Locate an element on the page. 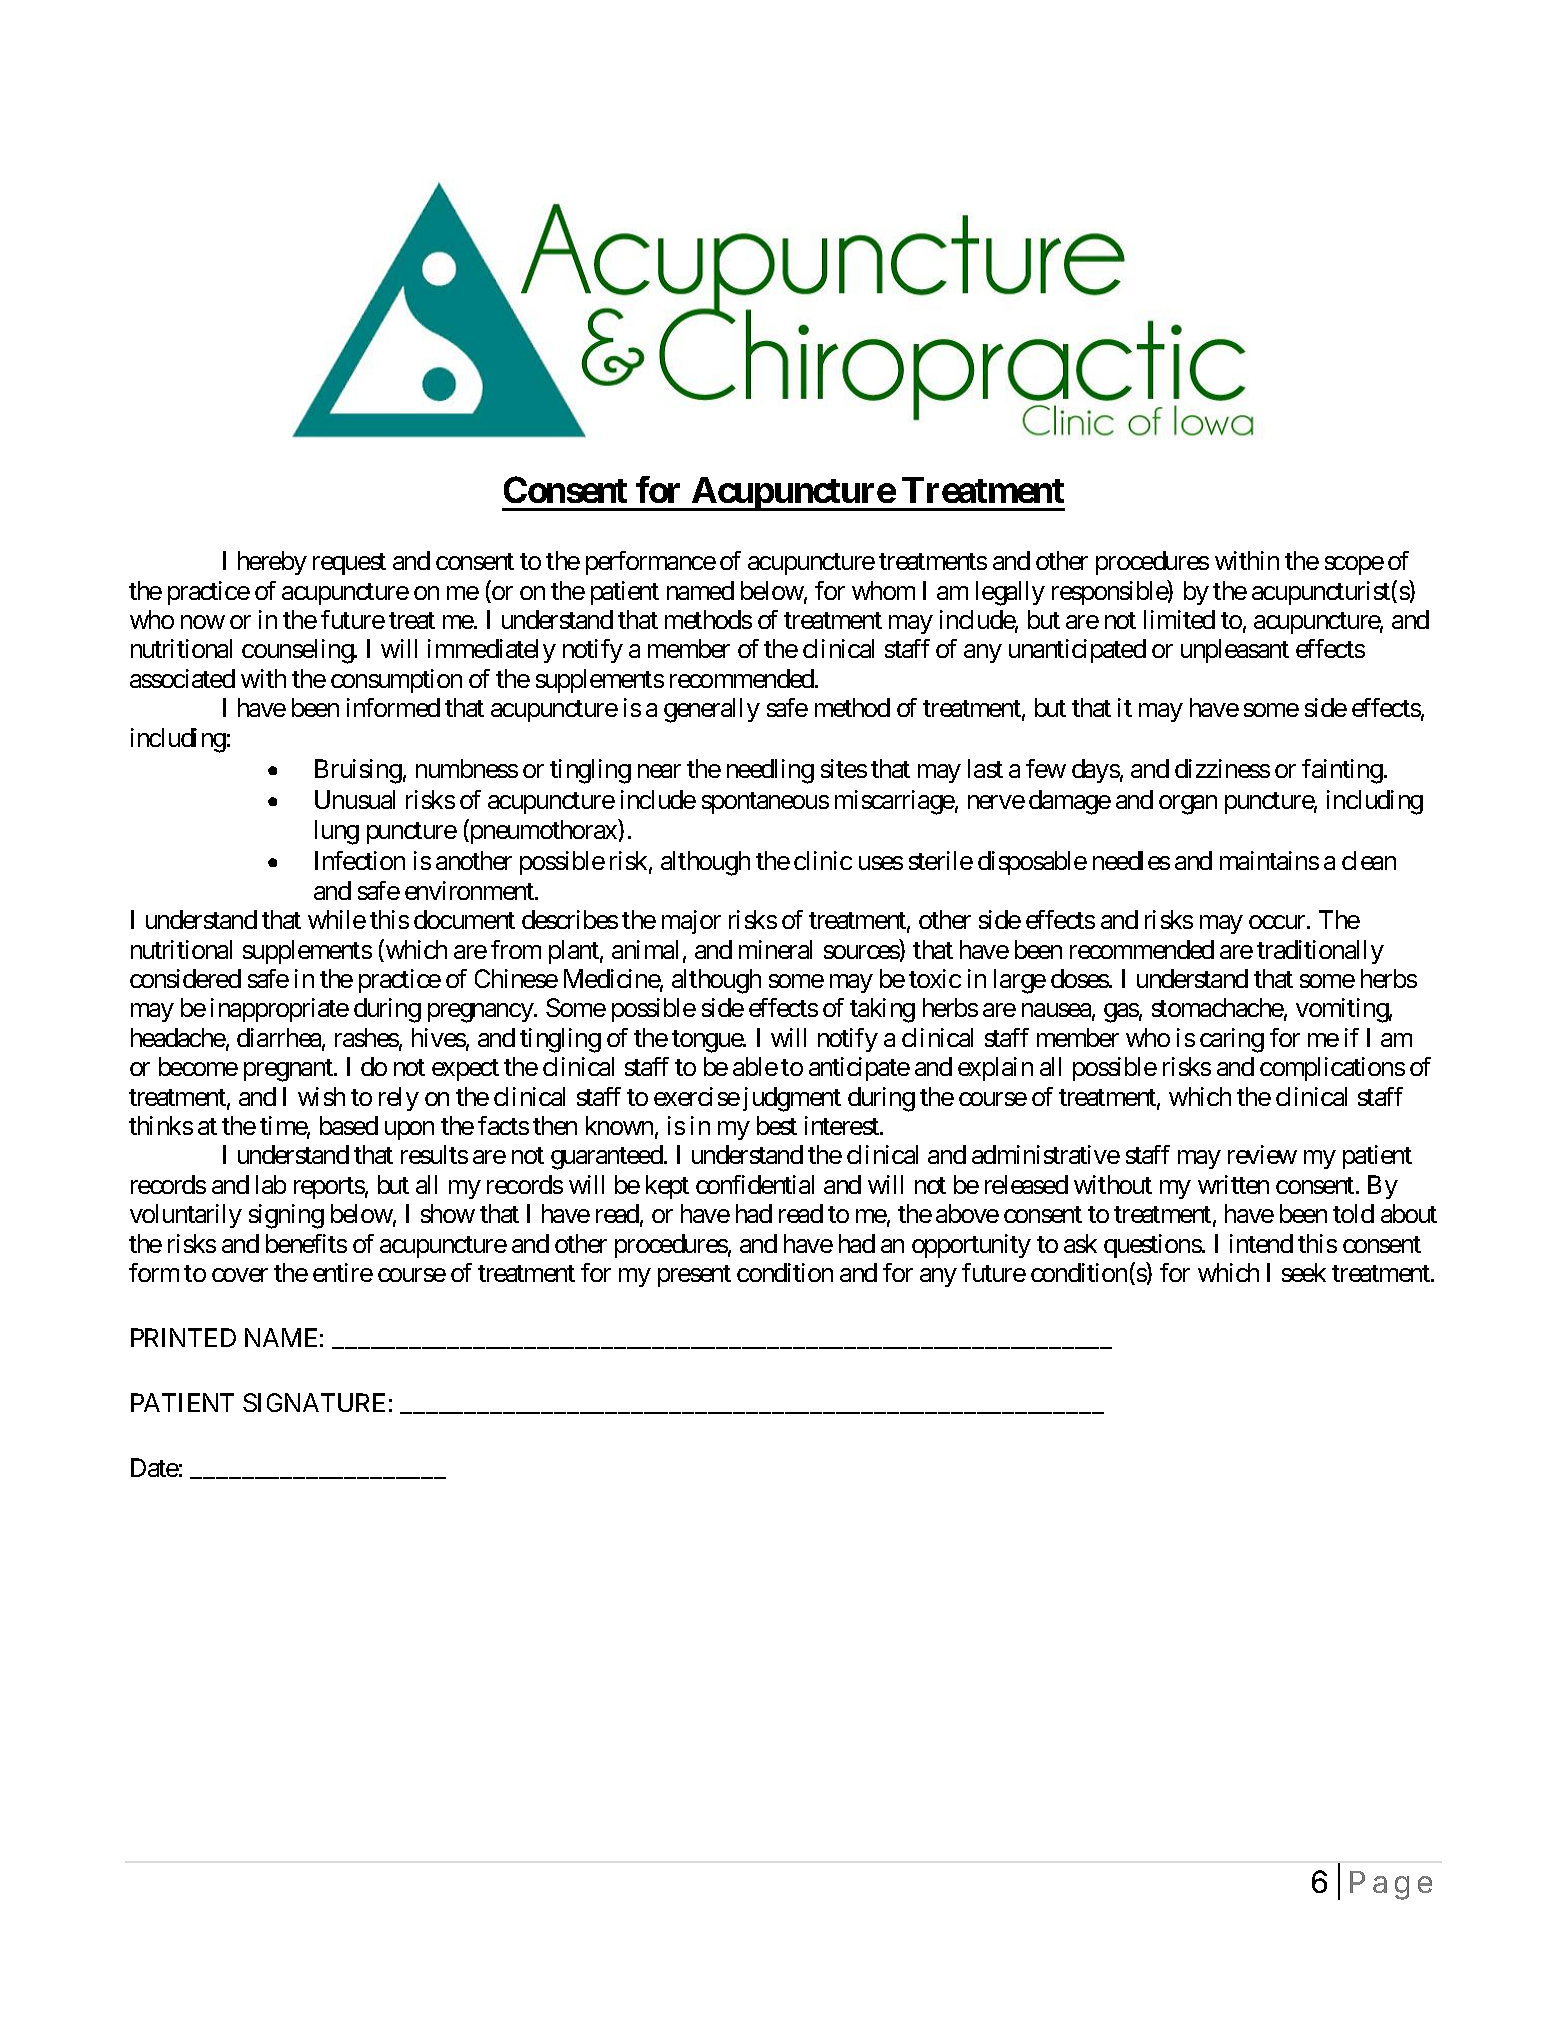  present is located at coordinates (694, 1276).
